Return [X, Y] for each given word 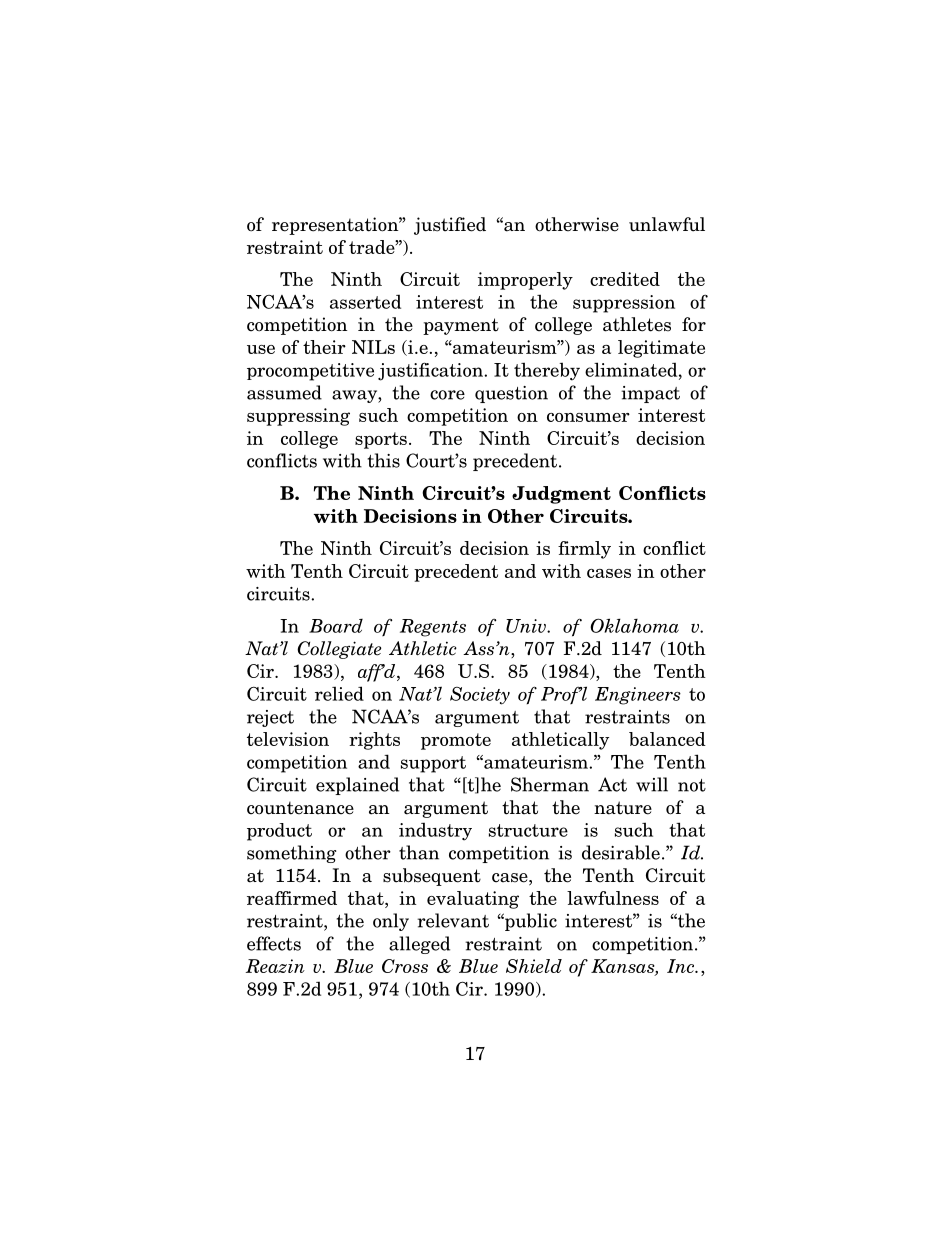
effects [274, 943]
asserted [365, 301]
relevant [453, 920]
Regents [433, 628]
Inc [682, 966]
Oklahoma [634, 625]
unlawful [667, 224]
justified [450, 226]
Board [336, 626]
